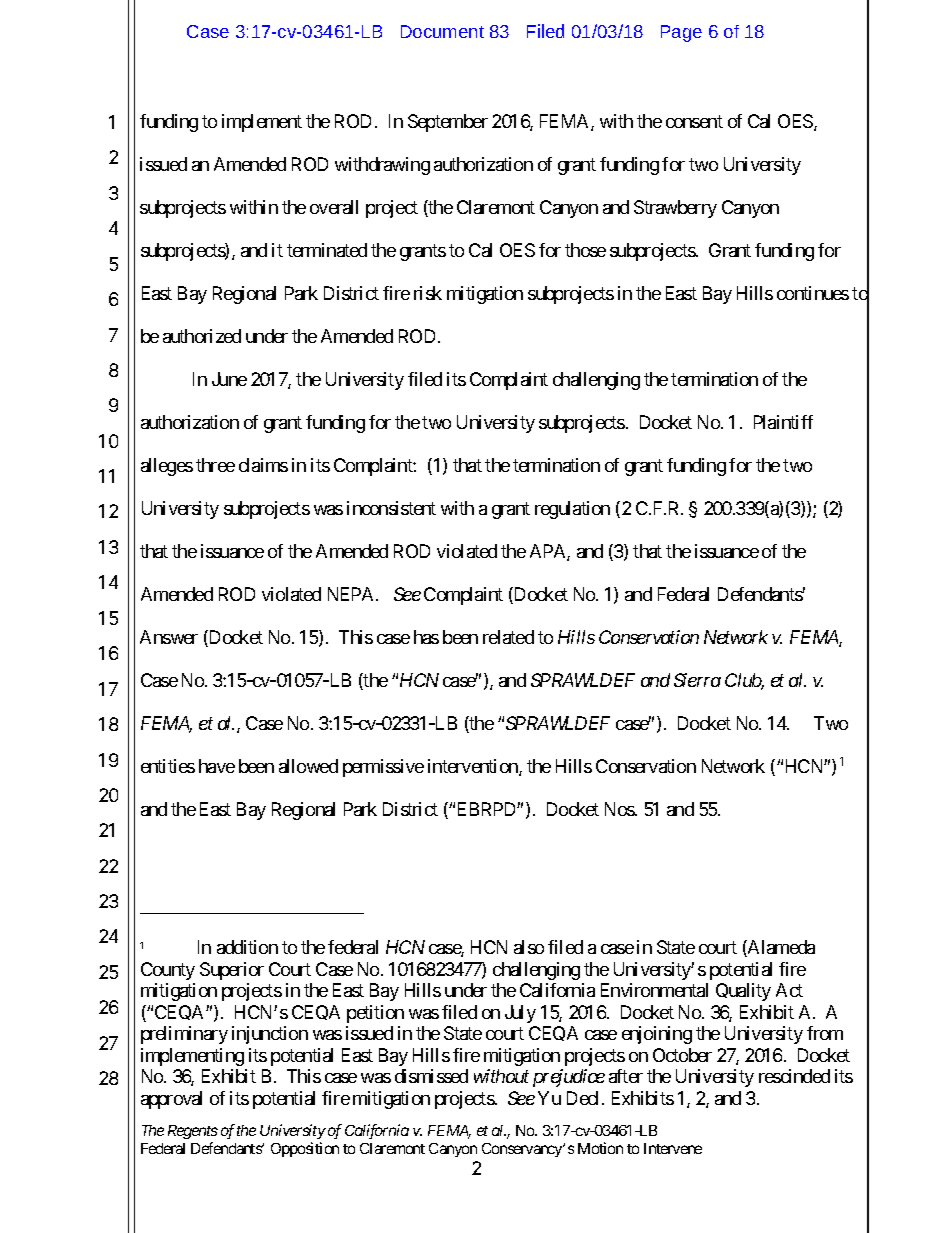 The width and height of the screenshot is (952, 1233). Describe the element at coordinates (508, 637) in the screenshot. I see `related` at that location.
